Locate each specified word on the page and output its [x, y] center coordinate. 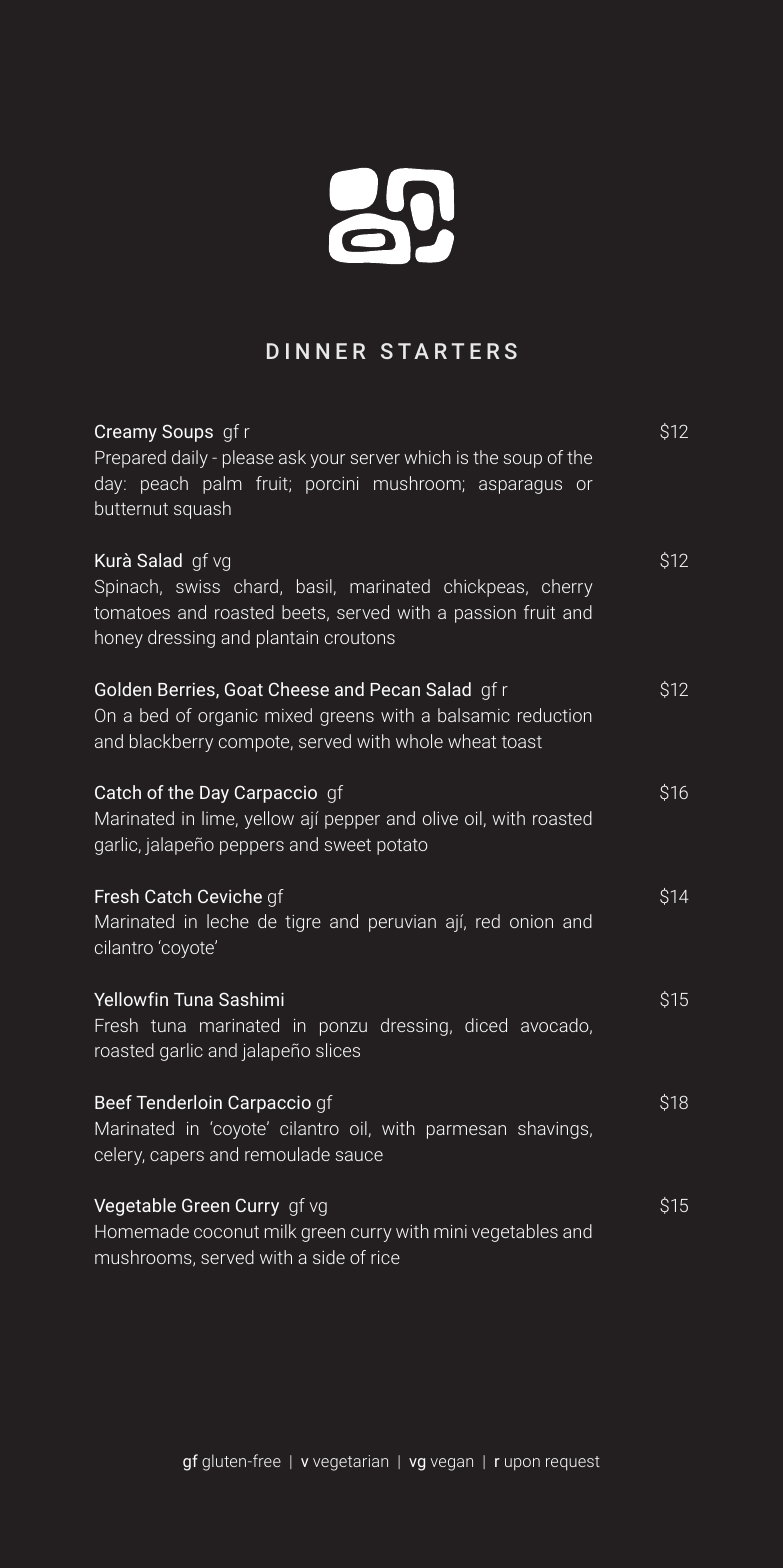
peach [164, 485]
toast [521, 742]
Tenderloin [179, 1102]
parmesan [466, 1132]
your [327, 461]
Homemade [142, 1231]
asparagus [520, 487]
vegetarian [350, 1463]
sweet [348, 845]
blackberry [171, 743]
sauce [359, 1156]
